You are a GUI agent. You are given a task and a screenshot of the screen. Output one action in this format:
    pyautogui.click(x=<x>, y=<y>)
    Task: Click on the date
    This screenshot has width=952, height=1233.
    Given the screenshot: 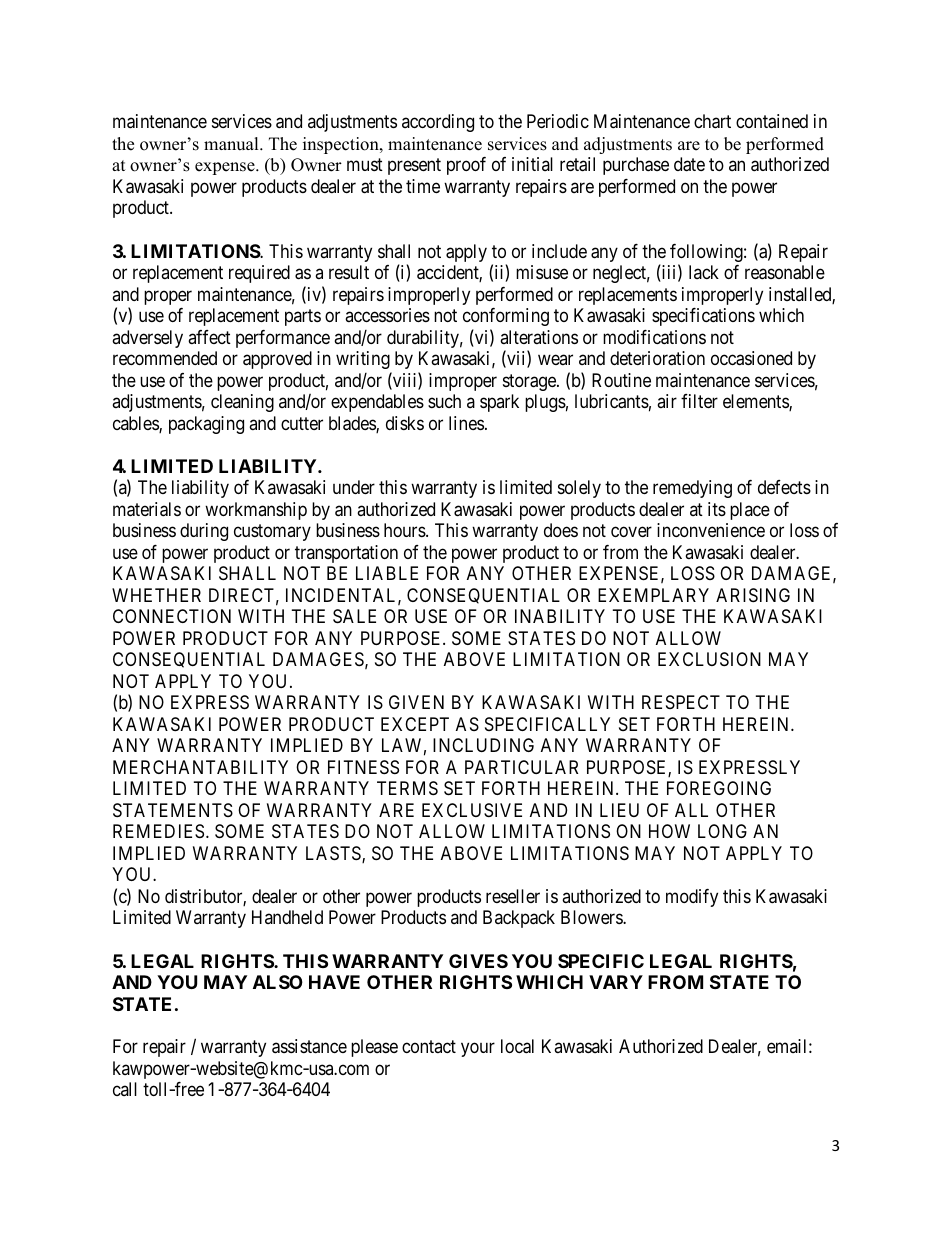 What is the action you would take?
    pyautogui.click(x=689, y=164)
